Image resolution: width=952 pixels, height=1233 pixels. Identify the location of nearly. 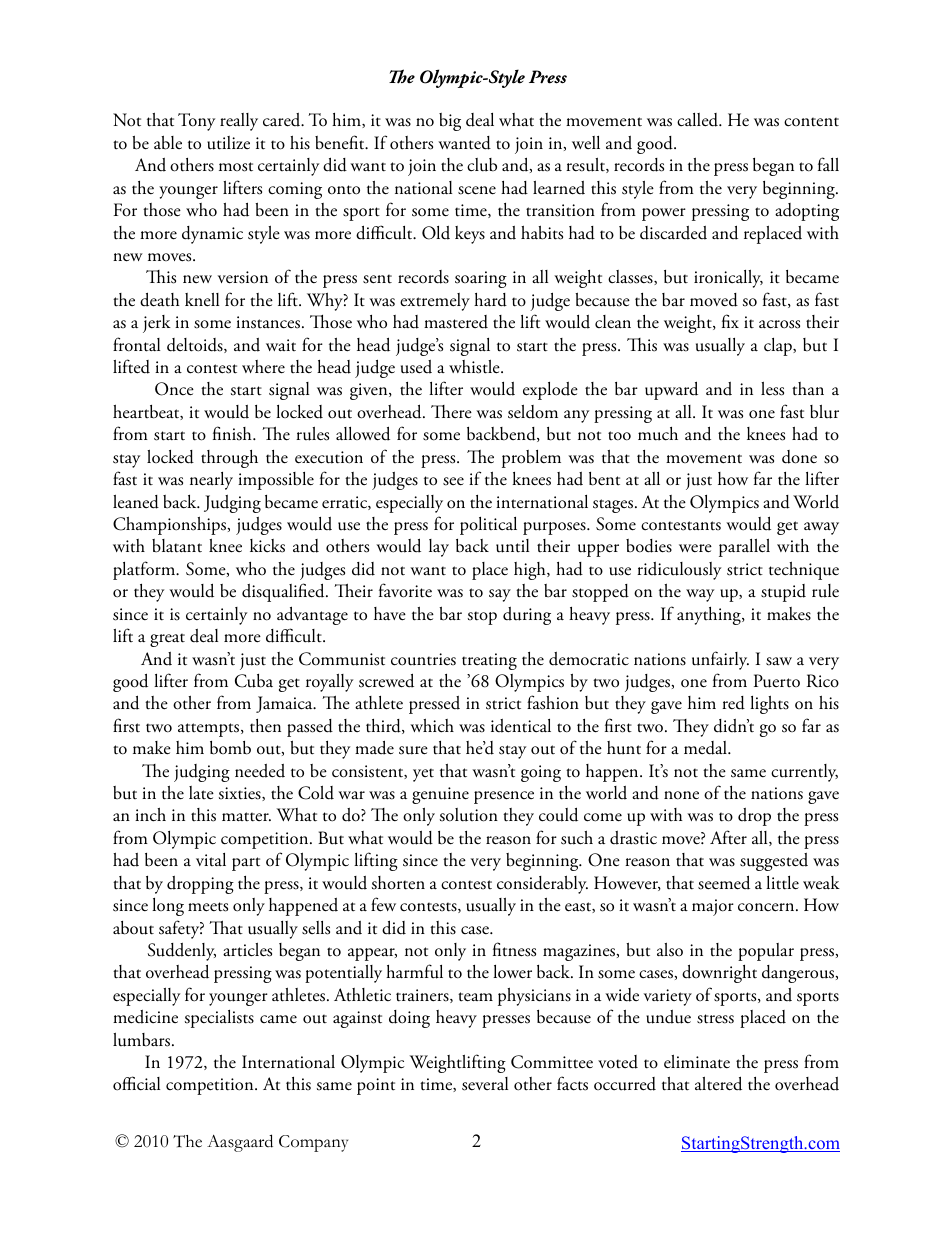
(211, 481).
